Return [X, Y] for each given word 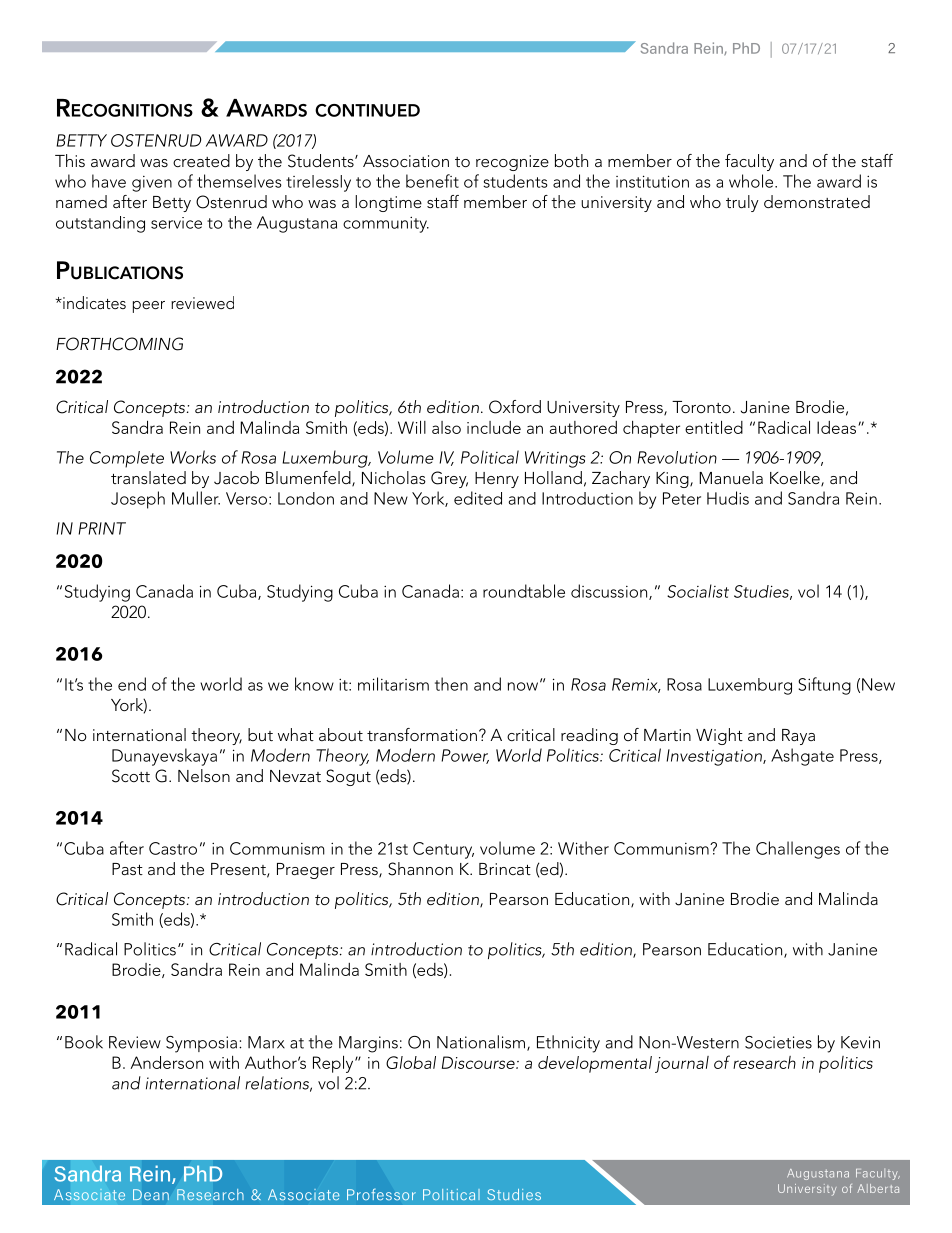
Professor [381, 1194]
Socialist [698, 591]
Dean [151, 1195]
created [201, 160]
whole [752, 181]
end [132, 684]
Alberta [878, 1188]
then [451, 684]
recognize [512, 163]
